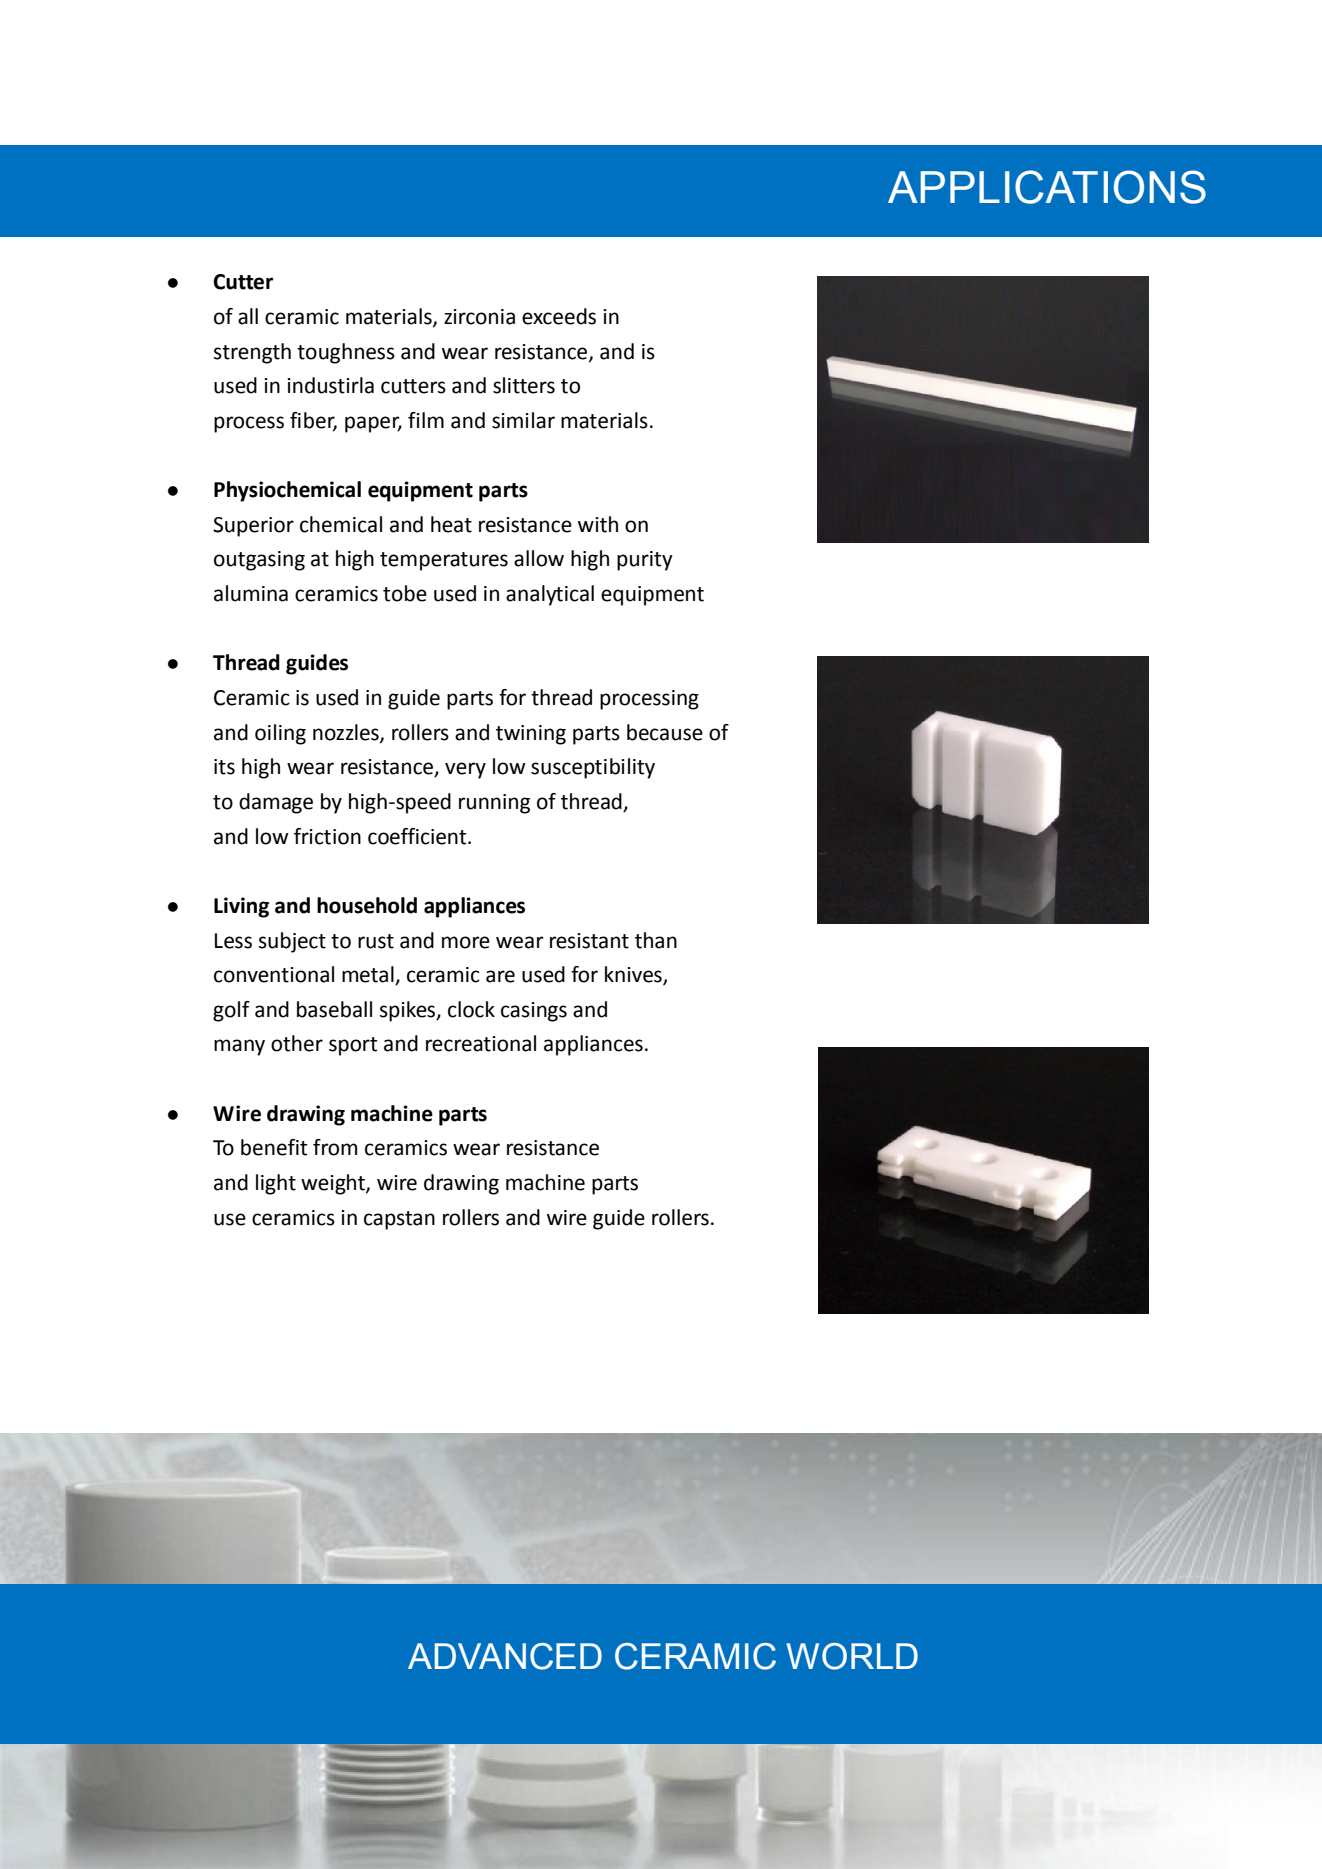 Image resolution: width=1322 pixels, height=1869 pixels. What do you see at coordinates (645, 561) in the document?
I see `purity` at bounding box center [645, 561].
